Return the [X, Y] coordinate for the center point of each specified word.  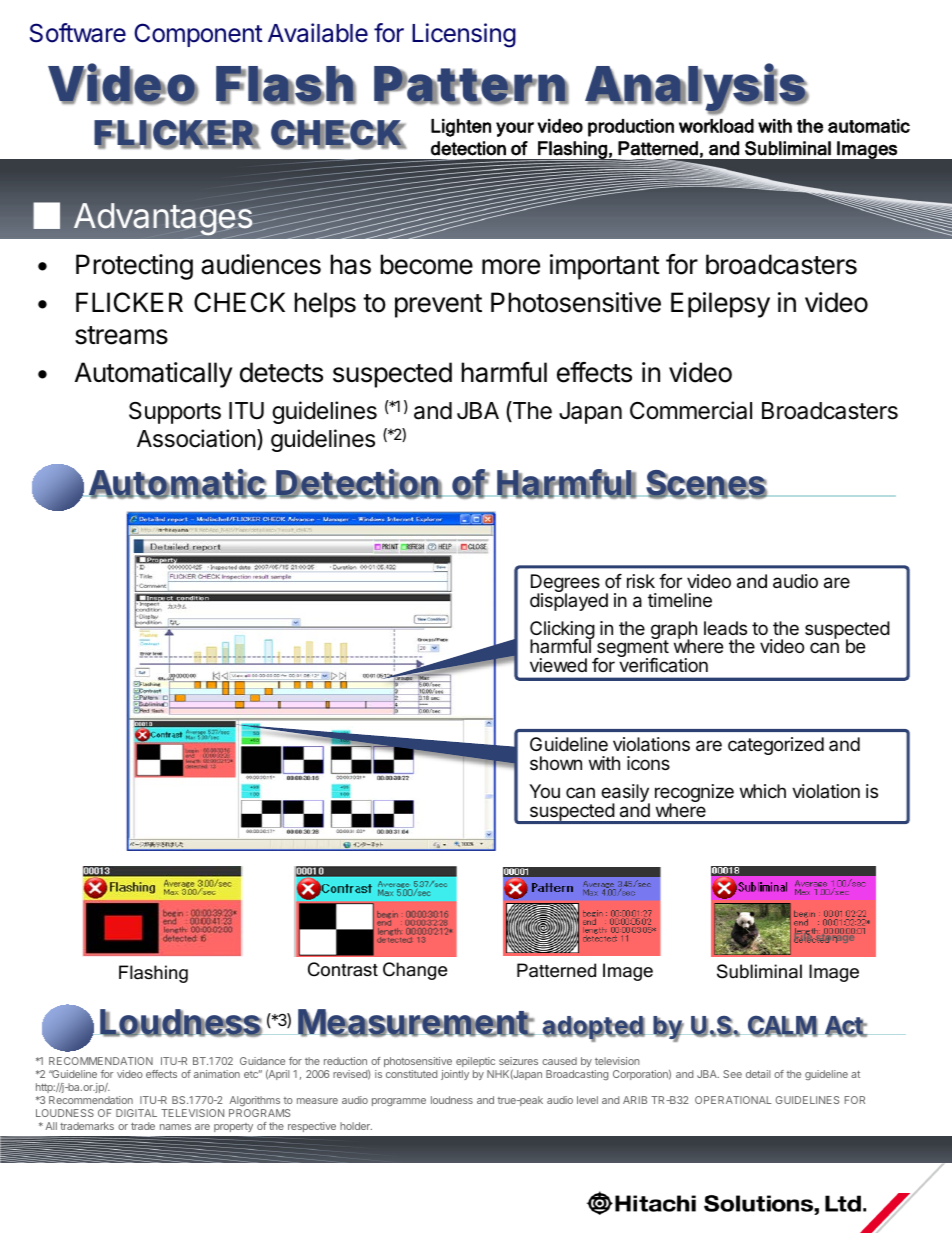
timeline [680, 600]
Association [196, 438]
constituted [411, 1074]
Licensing [464, 35]
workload [716, 126]
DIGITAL [136, 1113]
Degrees [565, 584]
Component [198, 35]
